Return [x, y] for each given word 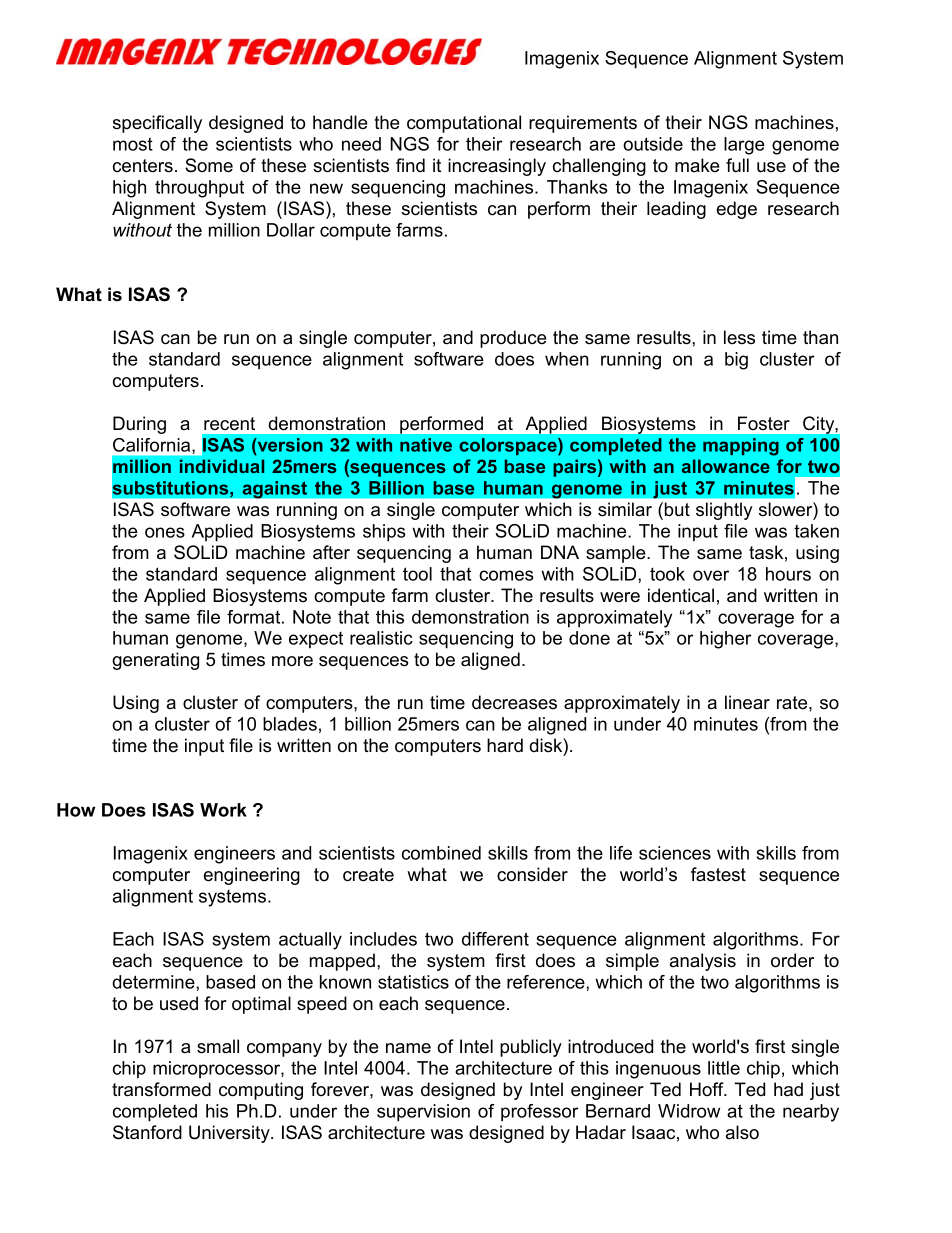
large [744, 146]
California [153, 446]
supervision [423, 1113]
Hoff [708, 1089]
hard [505, 745]
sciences [675, 853]
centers [143, 166]
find [410, 165]
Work [223, 810]
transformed [161, 1089]
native [426, 445]
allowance [726, 466]
